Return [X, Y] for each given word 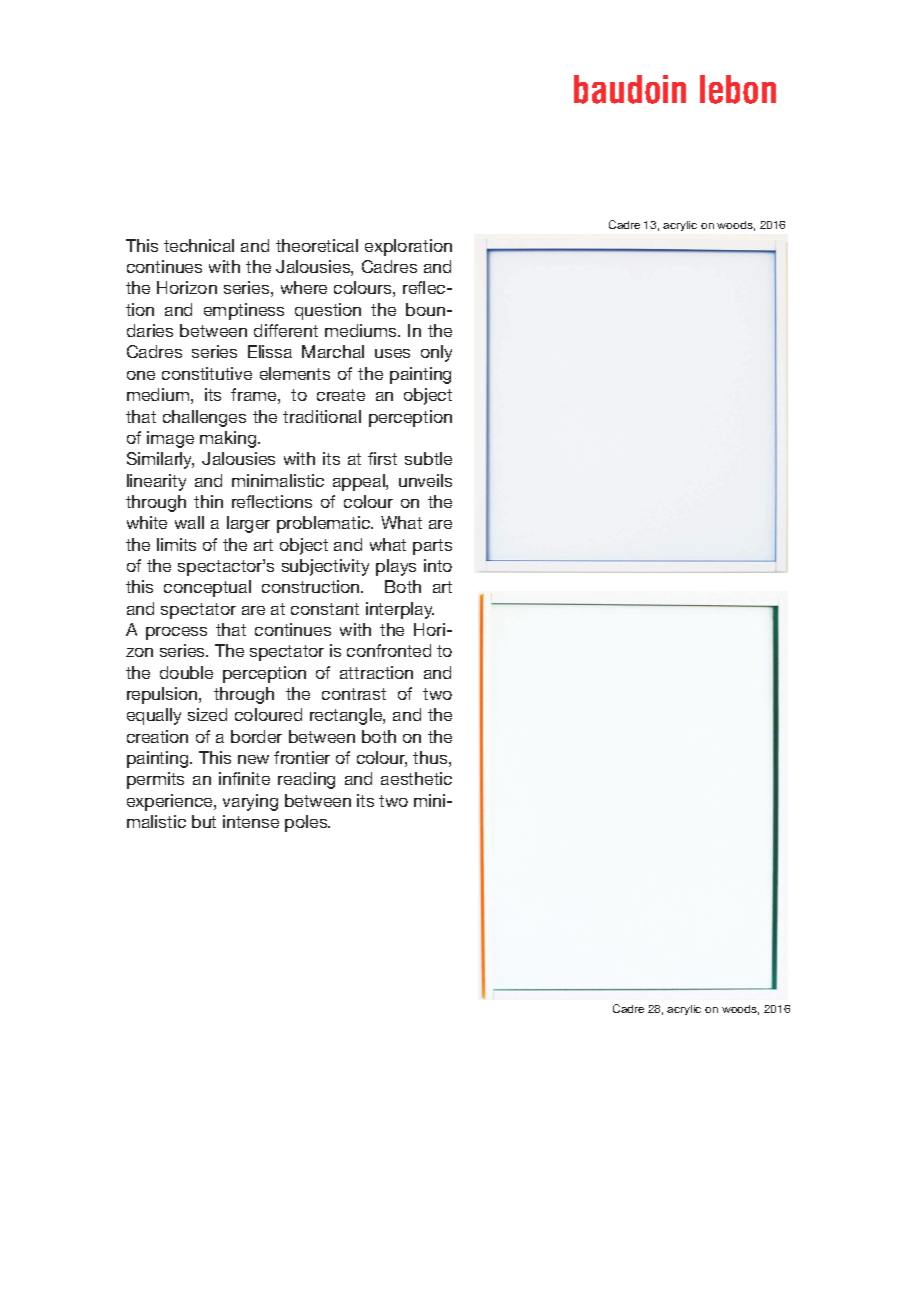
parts [432, 547]
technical [199, 245]
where [304, 287]
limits [176, 544]
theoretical [317, 245]
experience [171, 802]
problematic [324, 524]
